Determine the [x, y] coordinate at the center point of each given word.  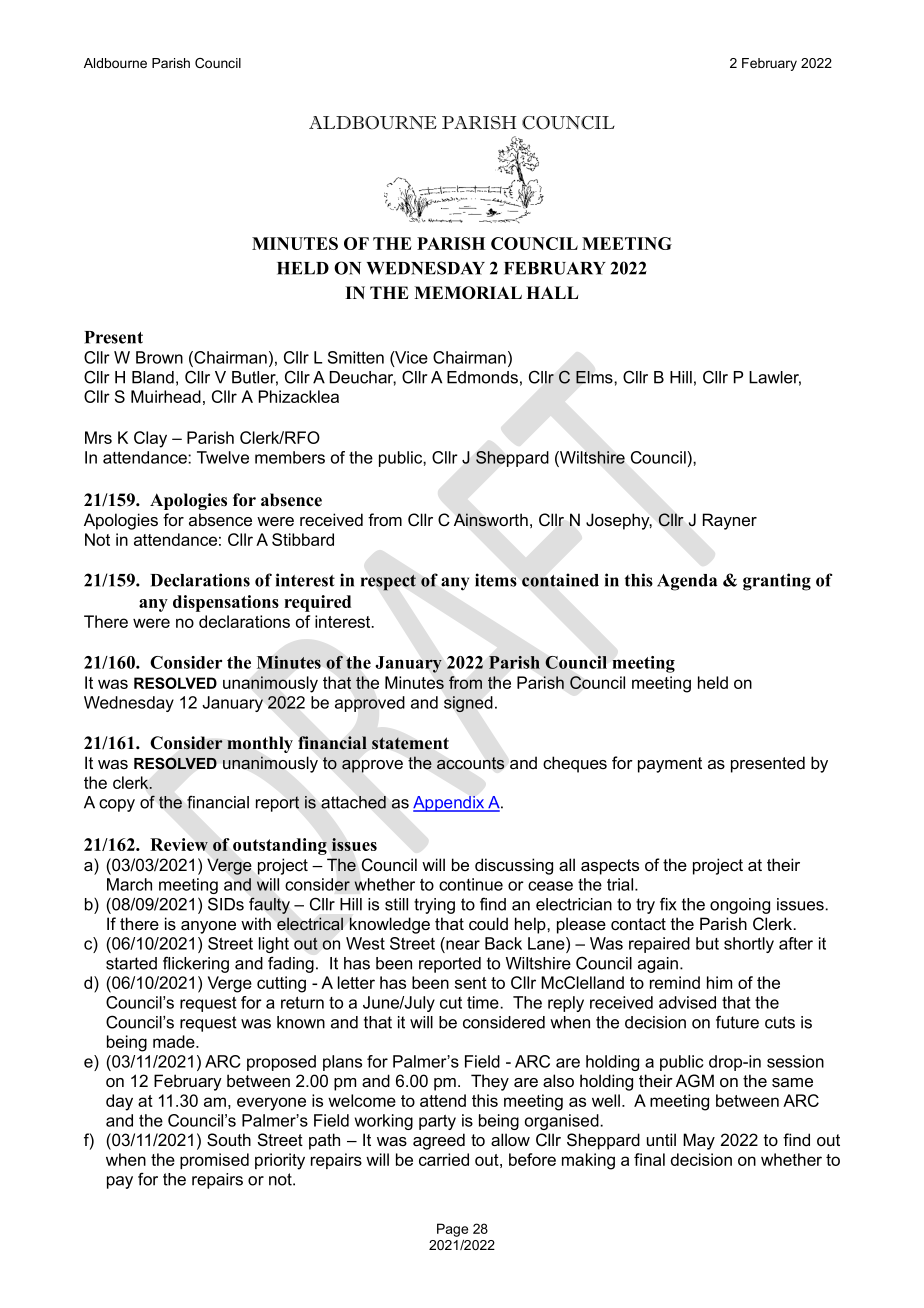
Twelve [223, 457]
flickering [196, 964]
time [484, 1002]
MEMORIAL [468, 293]
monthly [260, 744]
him [719, 982]
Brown [159, 357]
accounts [471, 763]
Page [452, 1230]
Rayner [730, 521]
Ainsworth [491, 520]
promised [214, 1161]
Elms [595, 377]
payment [670, 765]
